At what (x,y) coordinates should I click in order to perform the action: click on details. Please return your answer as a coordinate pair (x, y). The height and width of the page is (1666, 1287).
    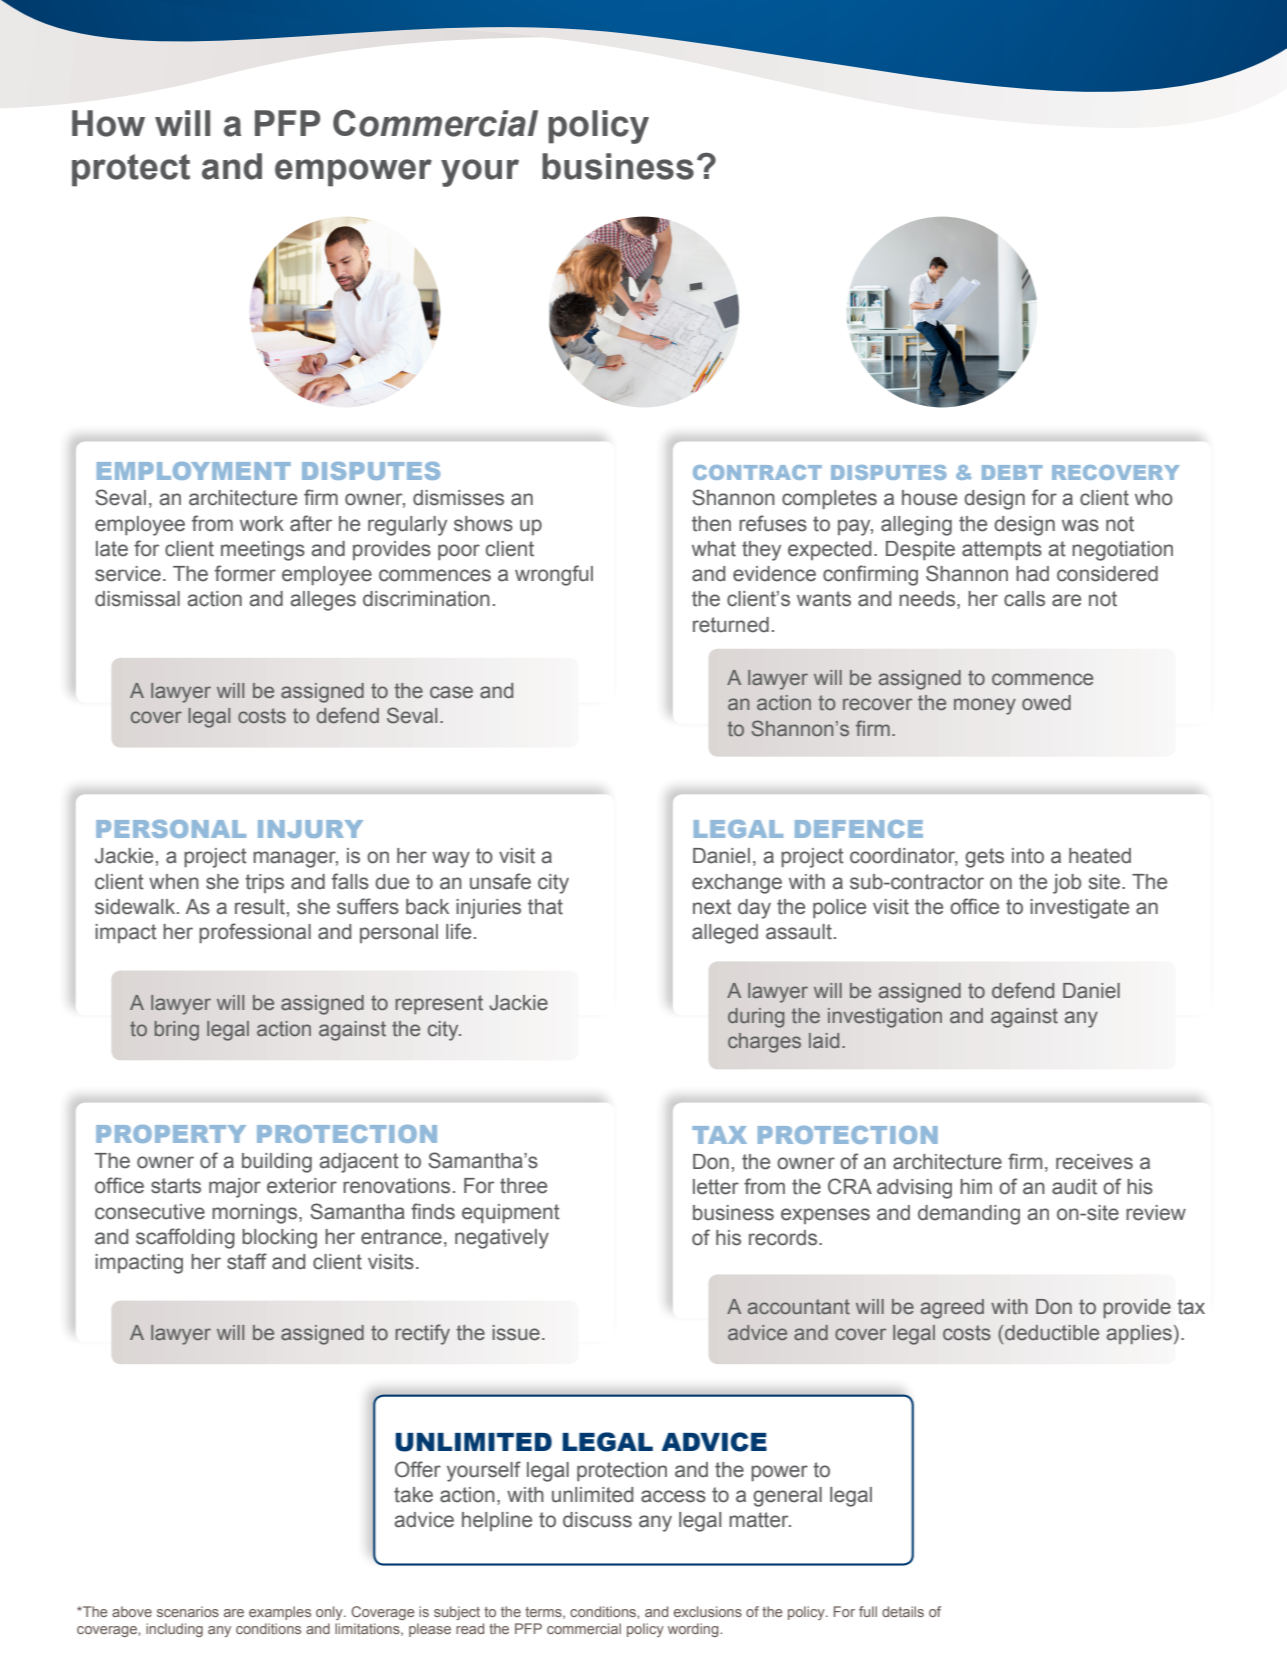
    Looking at the image, I should click on (903, 1611).
